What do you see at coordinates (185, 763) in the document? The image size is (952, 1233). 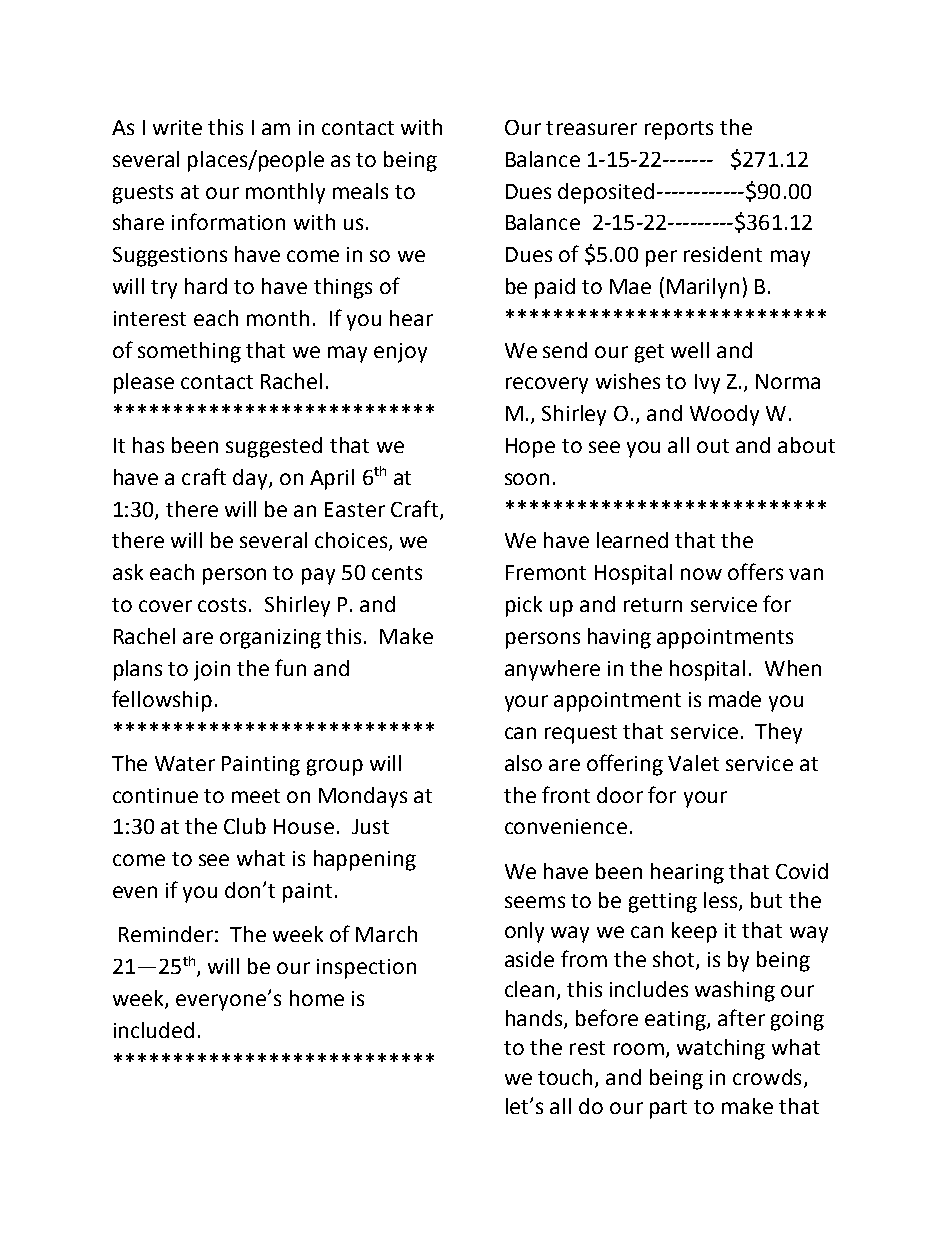 I see `Water` at bounding box center [185, 763].
